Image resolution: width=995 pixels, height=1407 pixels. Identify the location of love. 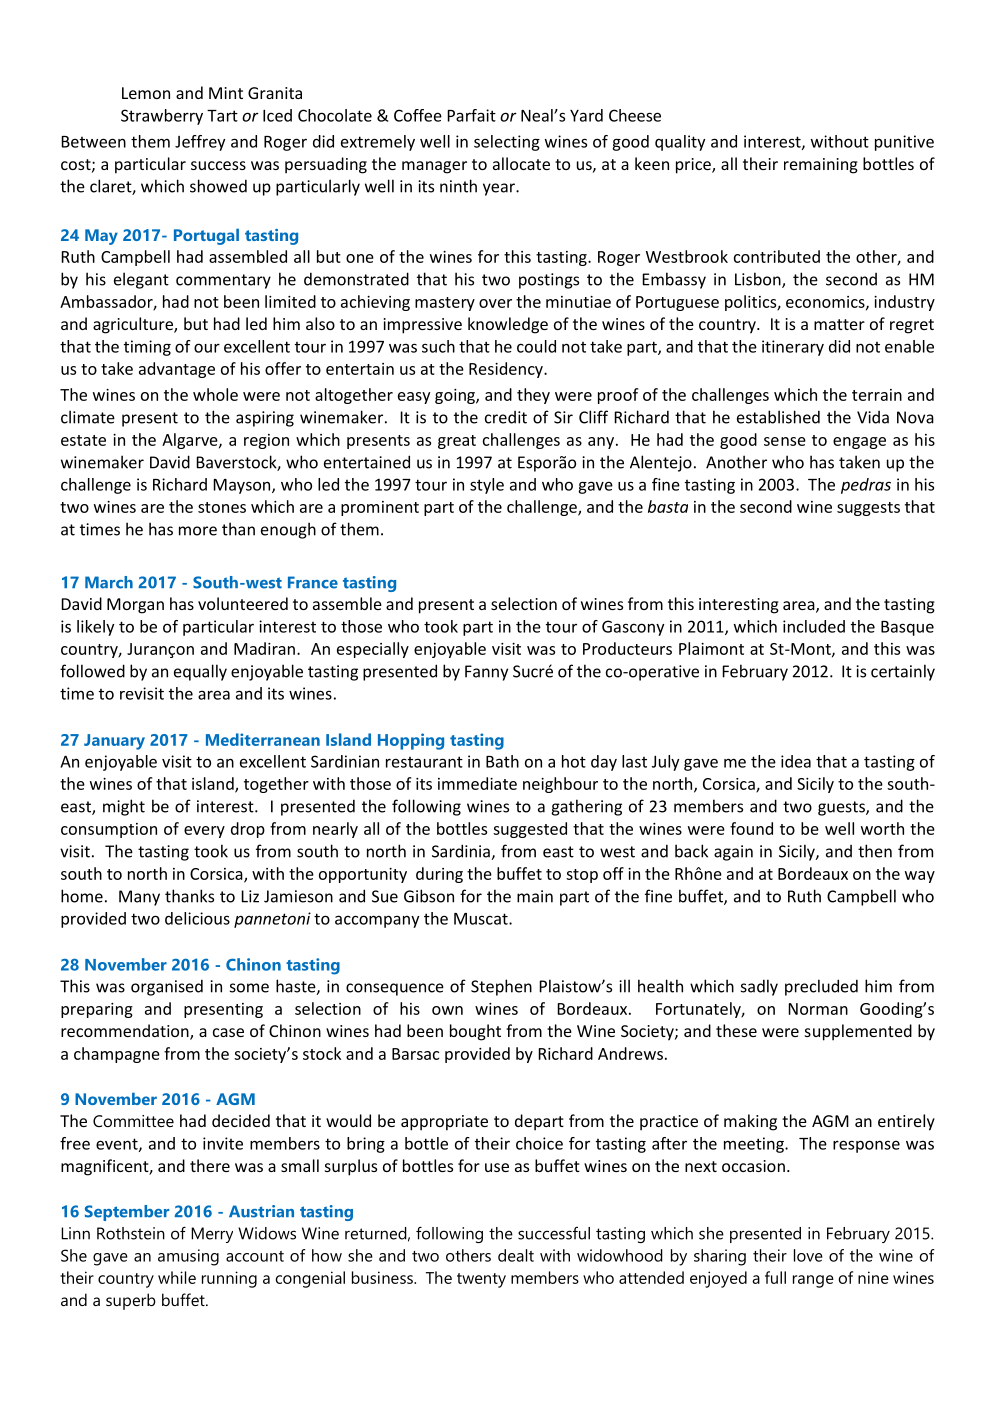
(808, 1255).
